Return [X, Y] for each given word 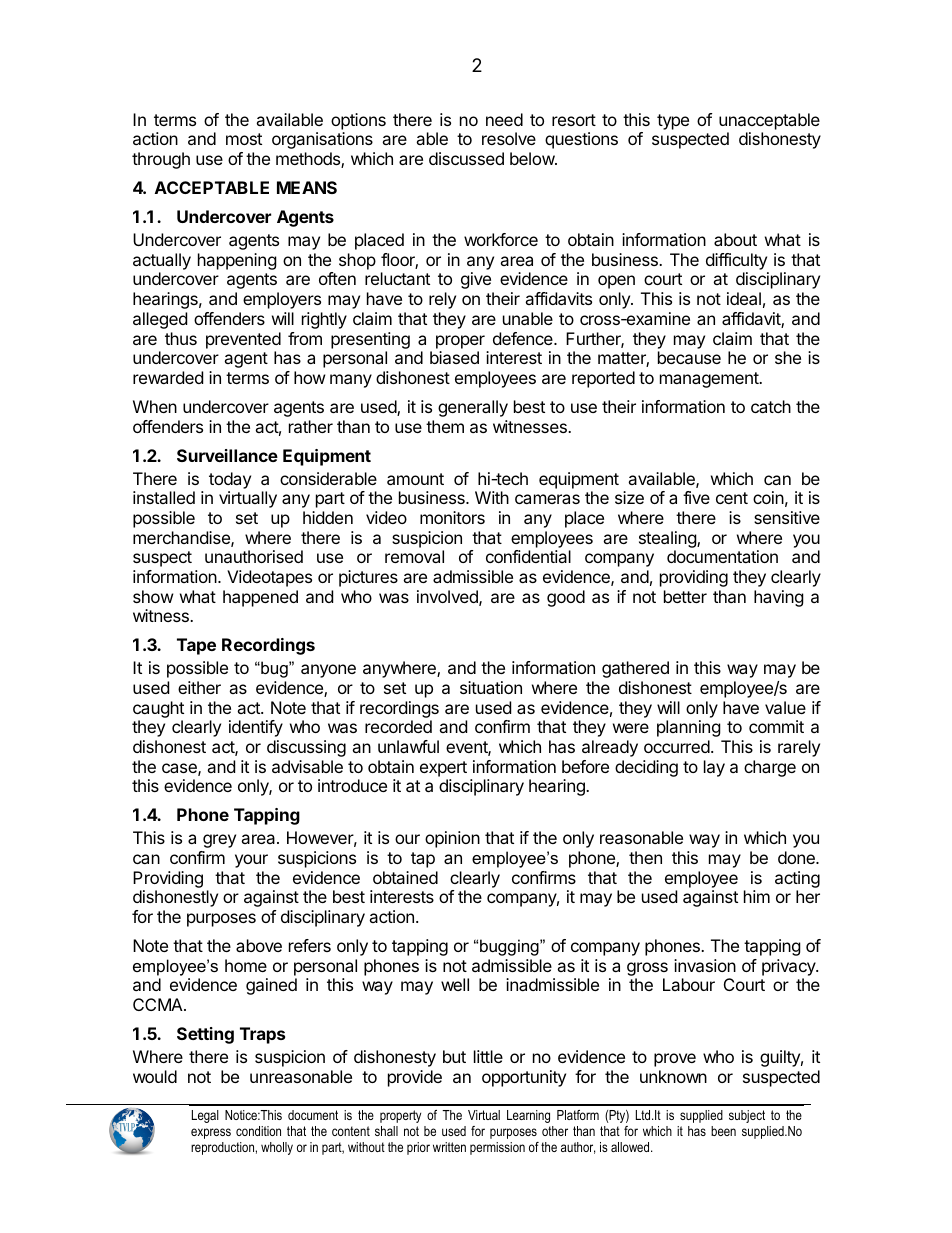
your [251, 861]
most [244, 139]
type [673, 122]
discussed [466, 158]
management [710, 380]
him [757, 896]
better [685, 596]
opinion [452, 839]
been [723, 1131]
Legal [205, 1116]
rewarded [168, 377]
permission [497, 1148]
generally [473, 408]
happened [260, 598]
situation [491, 687]
